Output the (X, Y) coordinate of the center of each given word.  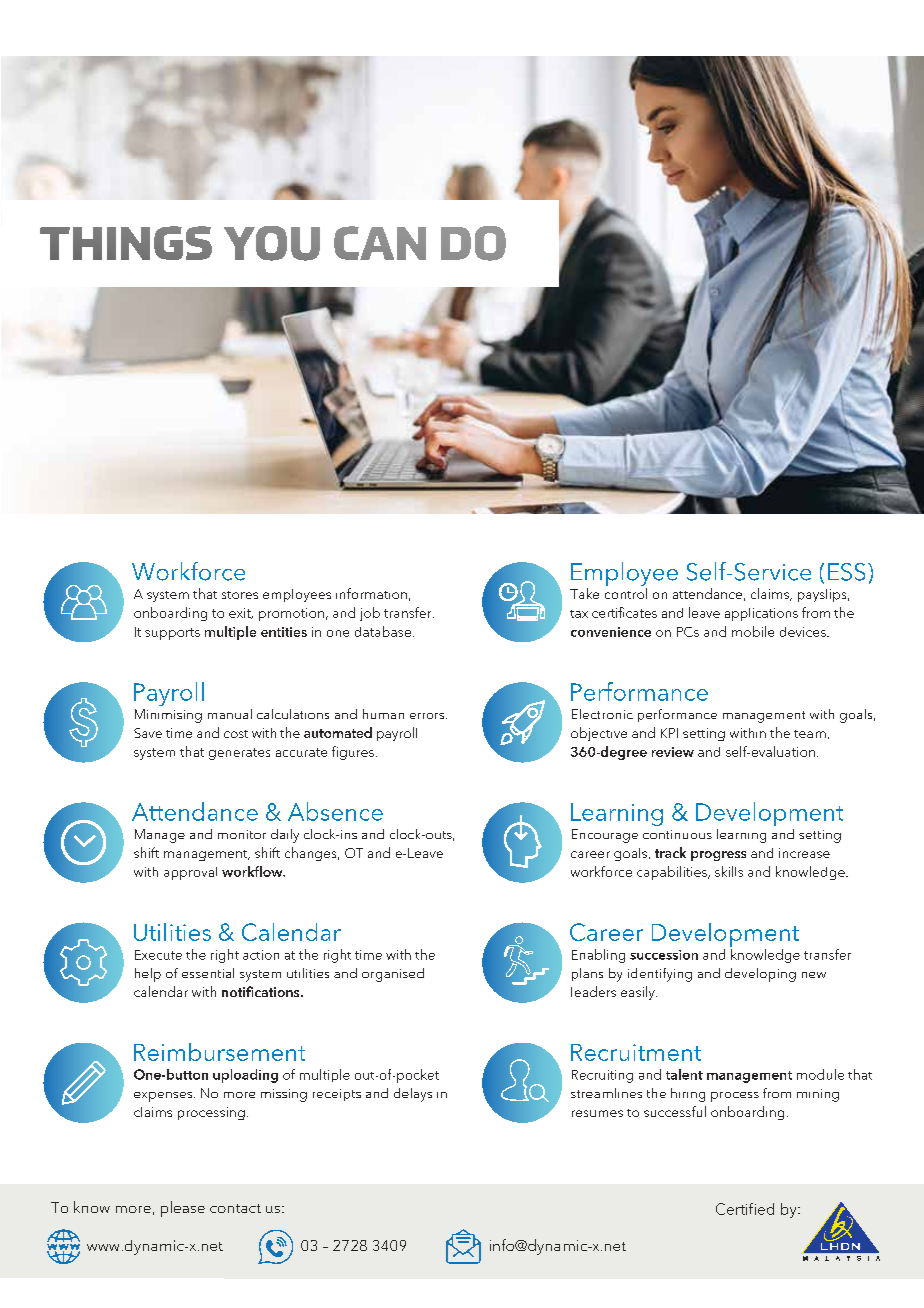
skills (729, 871)
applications (761, 614)
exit (241, 613)
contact (235, 1208)
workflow (253, 871)
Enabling (598, 956)
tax (579, 614)
